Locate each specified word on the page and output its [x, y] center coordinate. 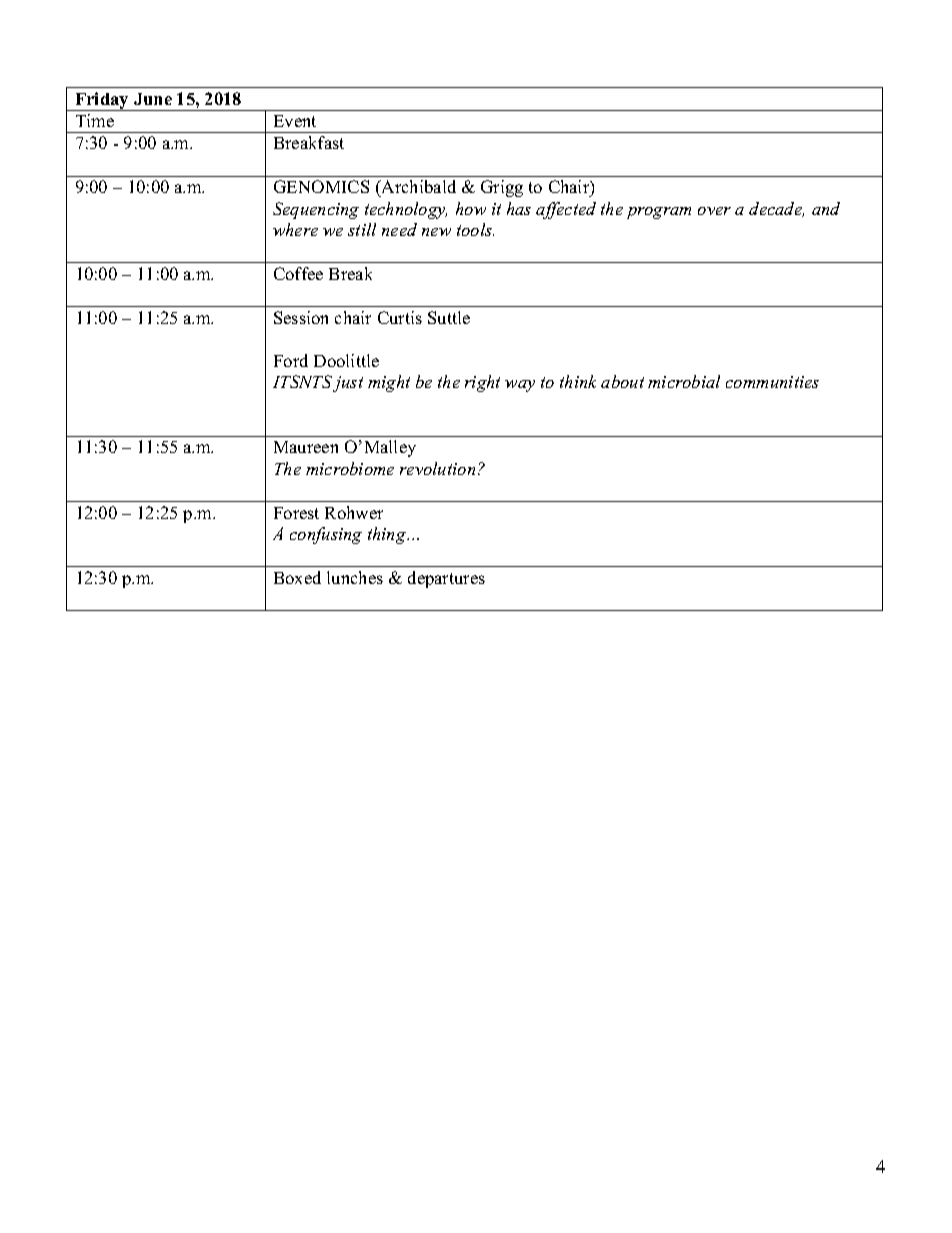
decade [776, 209]
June [153, 99]
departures [446, 579]
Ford [291, 360]
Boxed [297, 577]
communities [772, 382]
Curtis [400, 317]
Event [295, 121]
